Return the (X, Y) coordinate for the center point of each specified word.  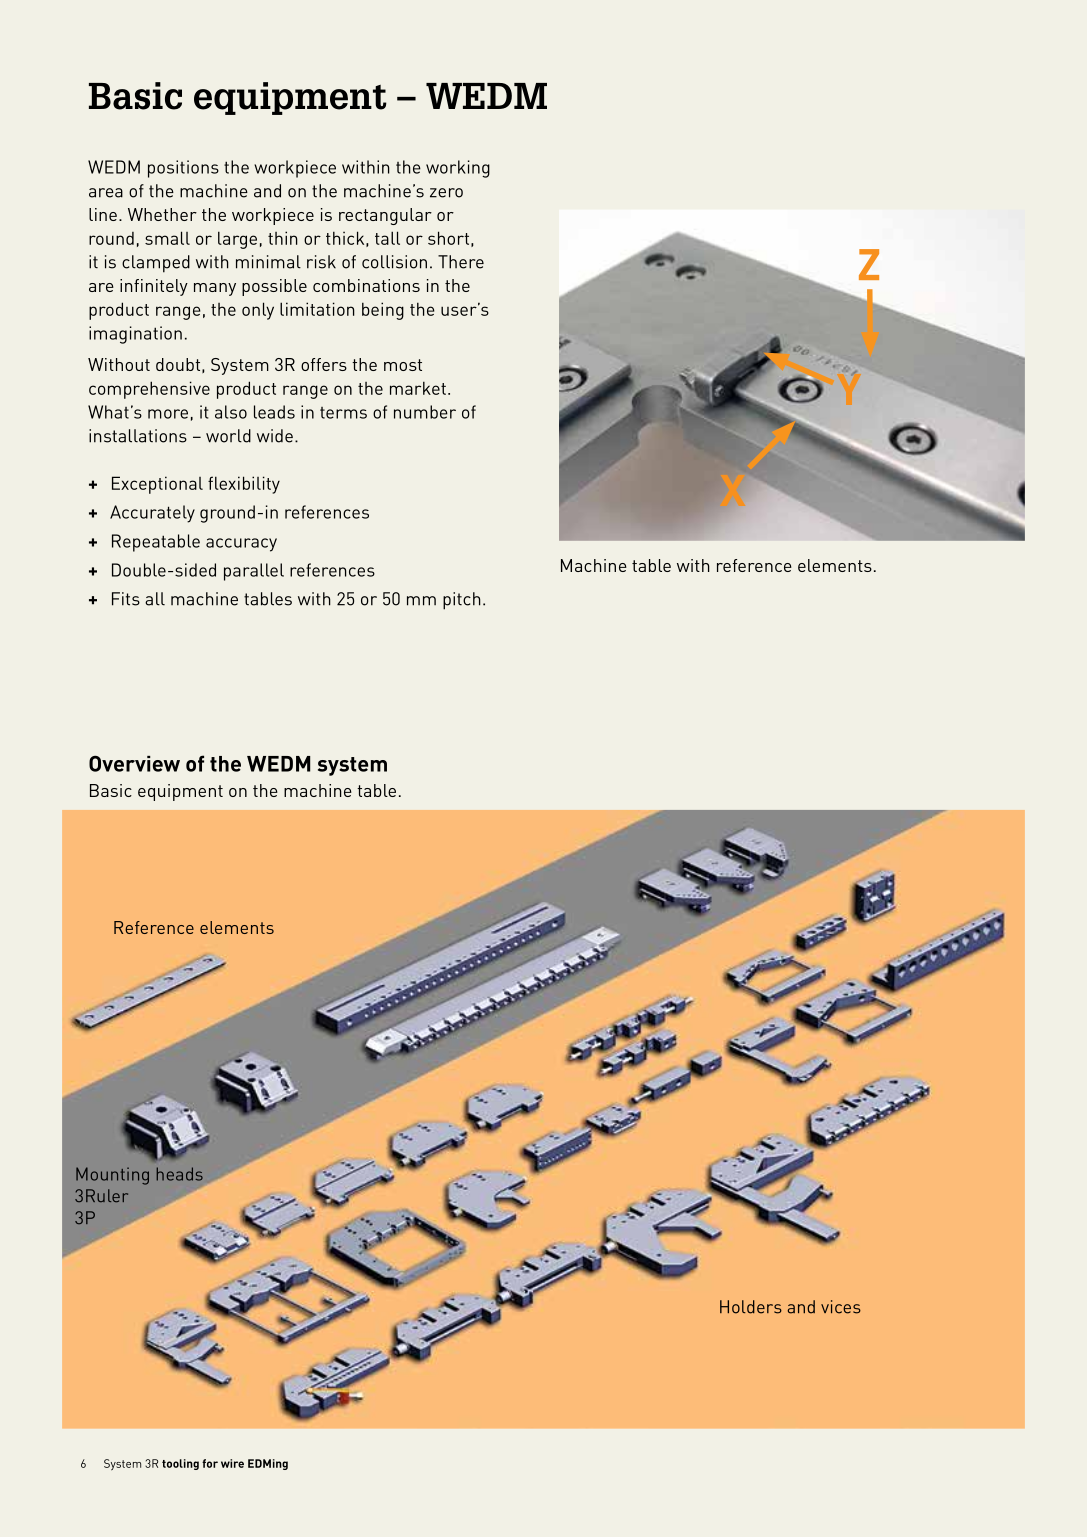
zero (446, 193)
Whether (162, 214)
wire (232, 1463)
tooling (180, 1464)
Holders (751, 1307)
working (458, 169)
